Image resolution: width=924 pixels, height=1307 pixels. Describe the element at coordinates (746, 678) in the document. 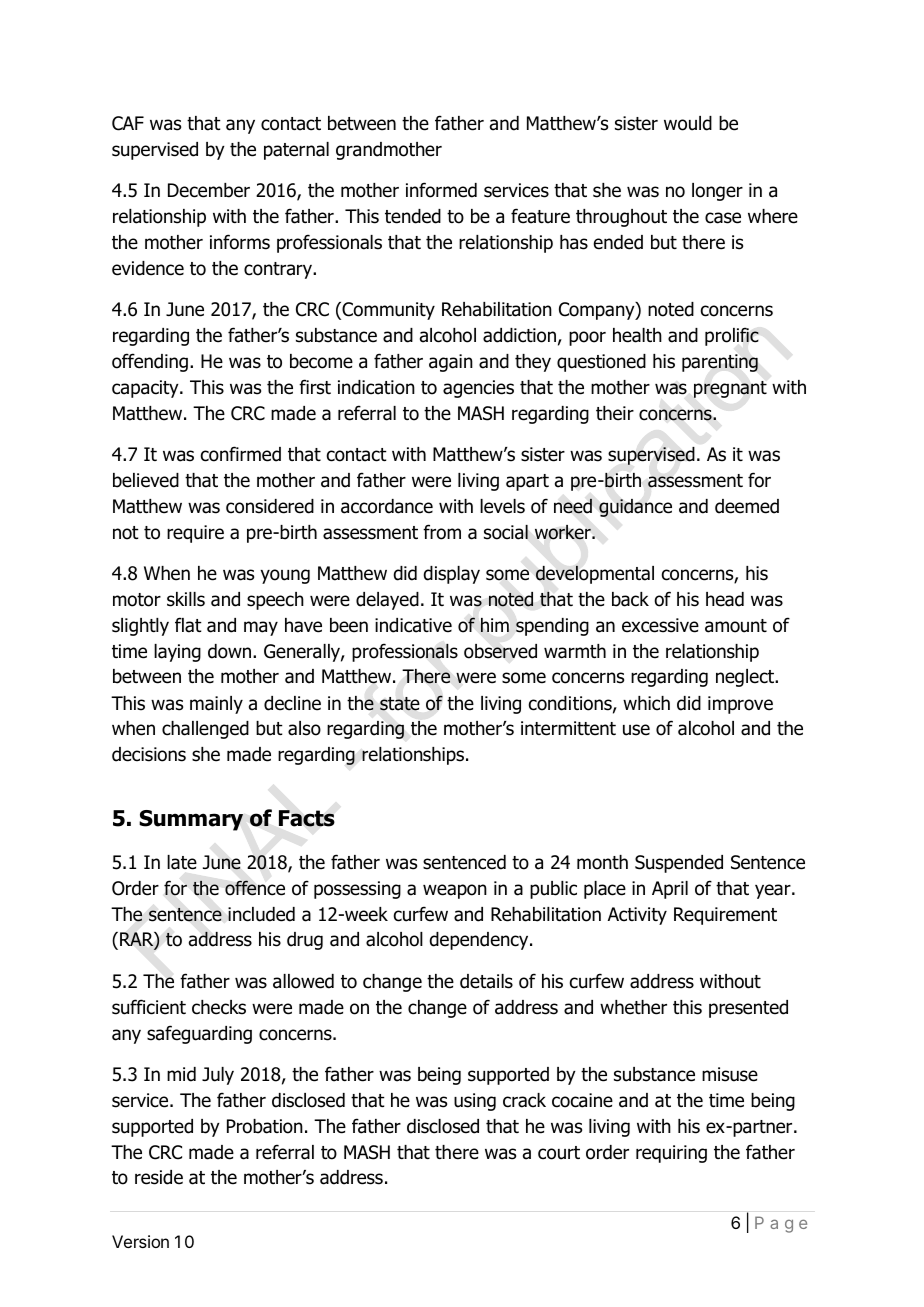

I see `neglect` at that location.
